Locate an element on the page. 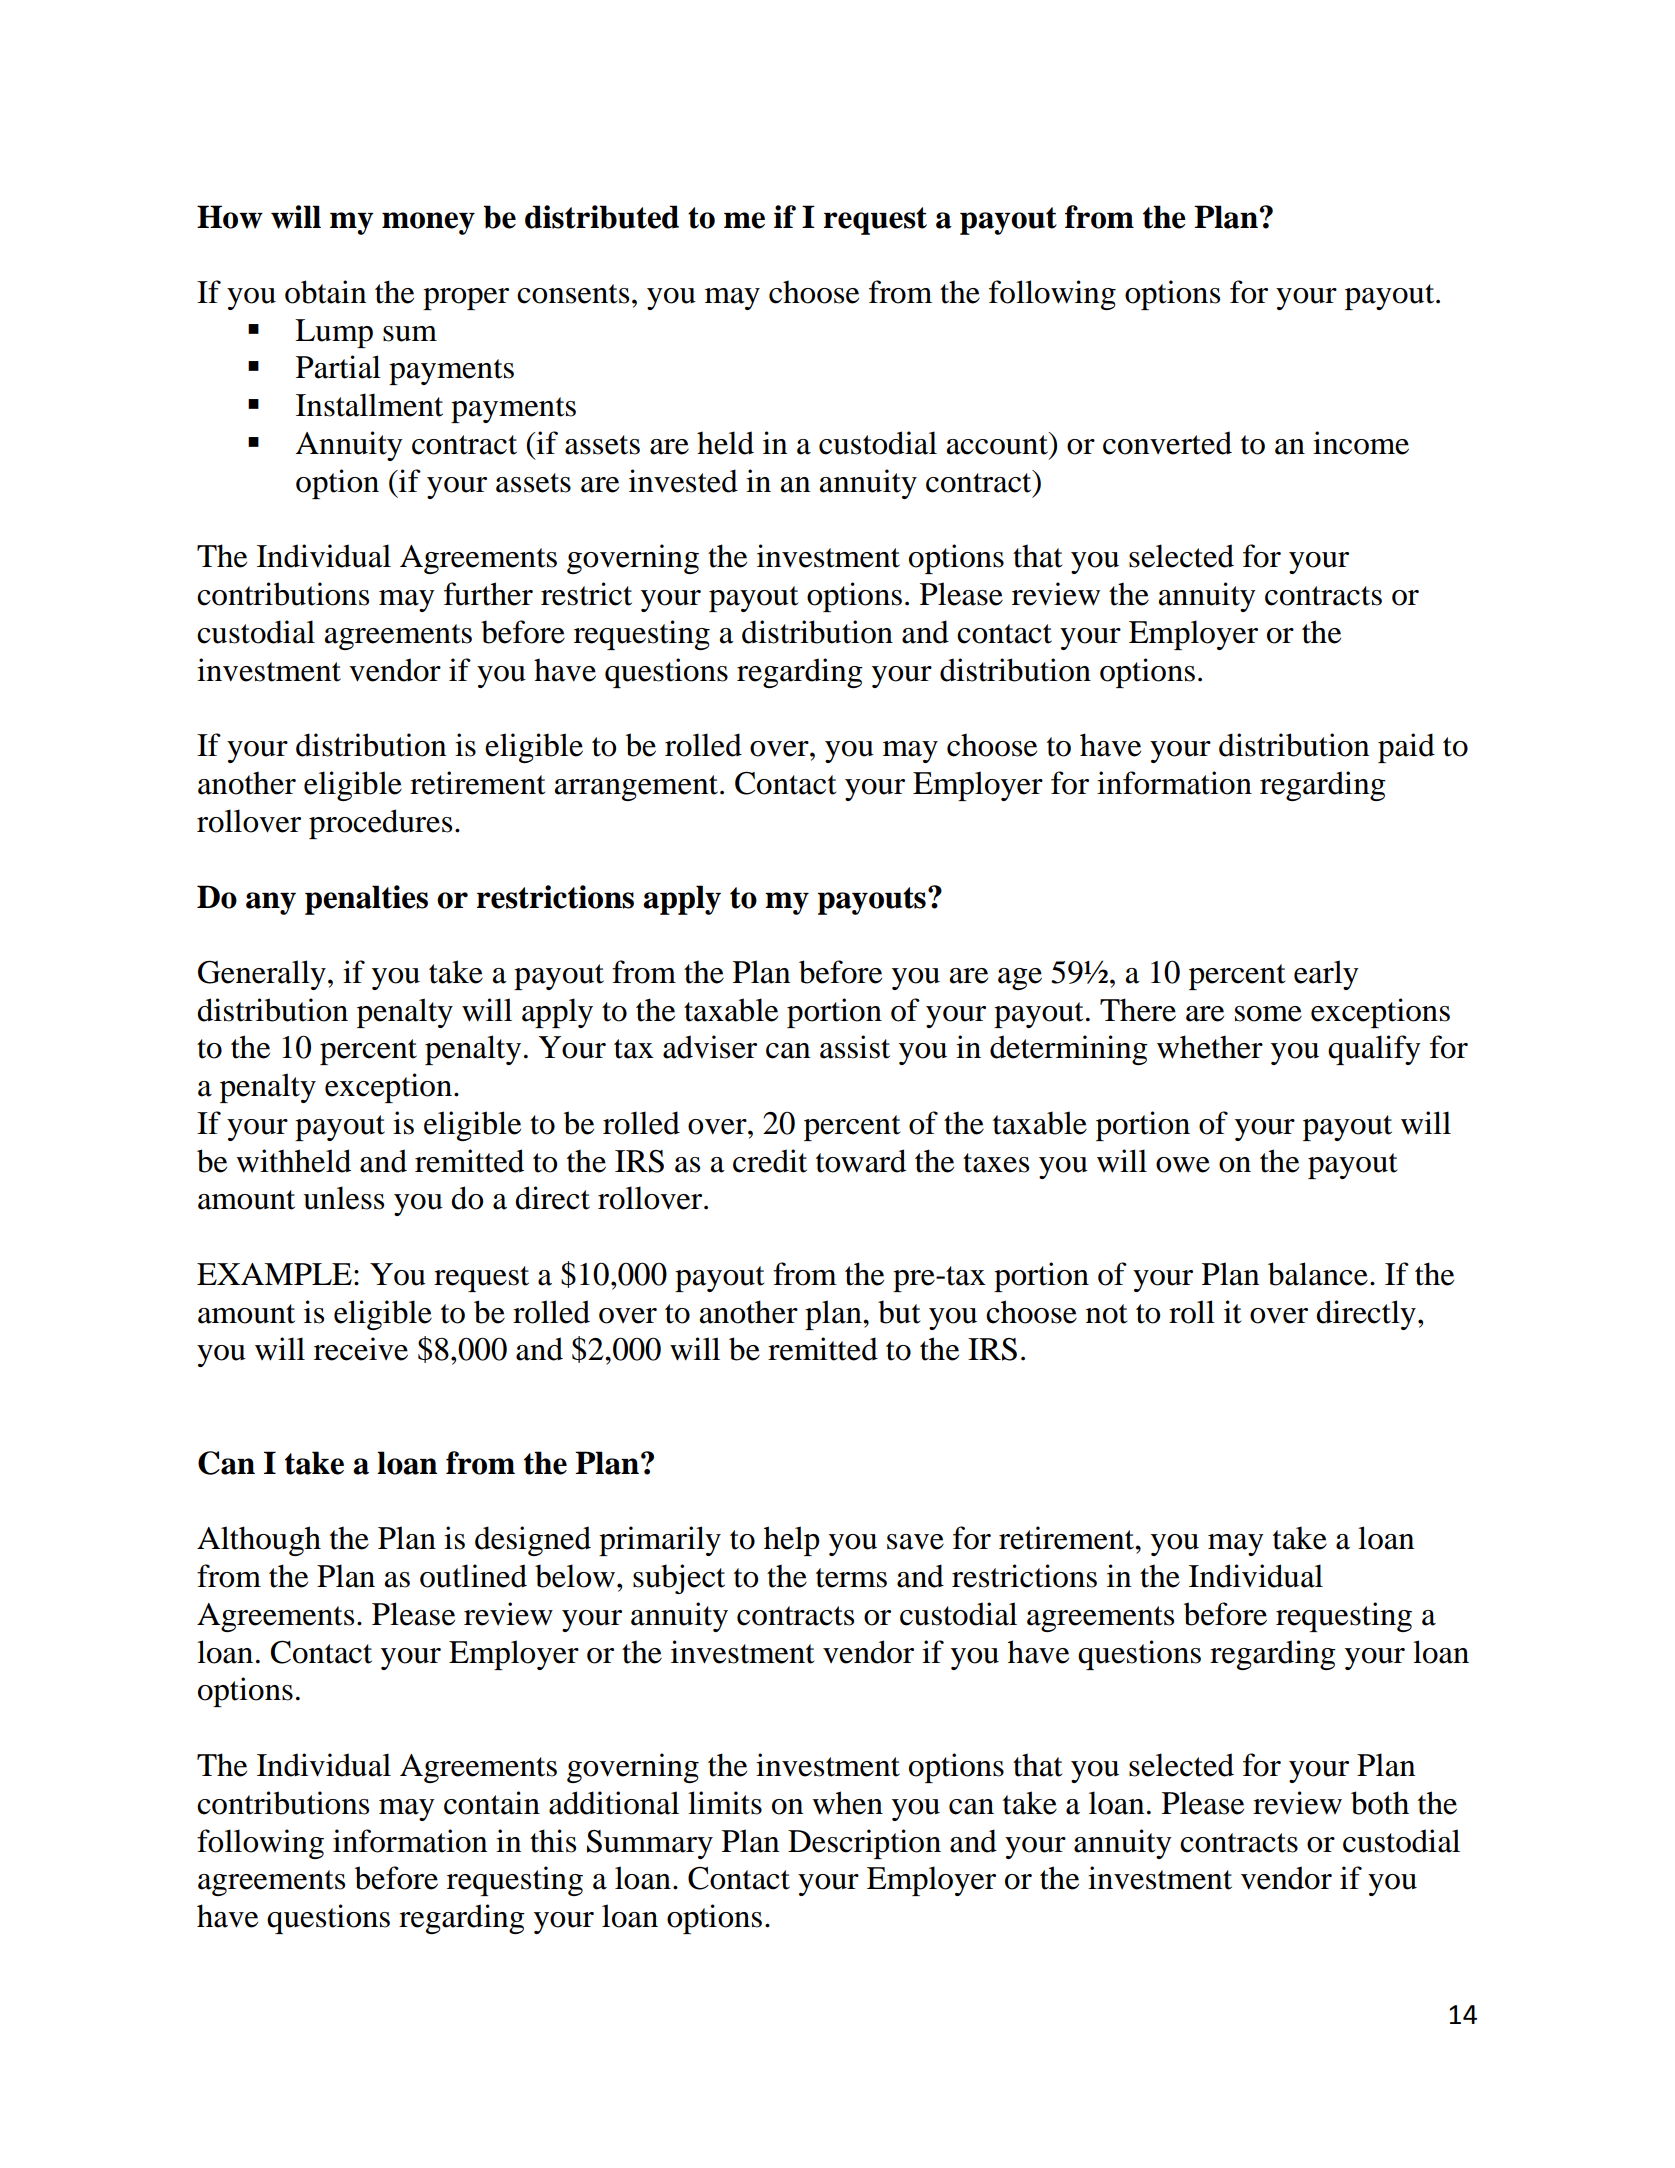  obtain is located at coordinates (325, 292).
